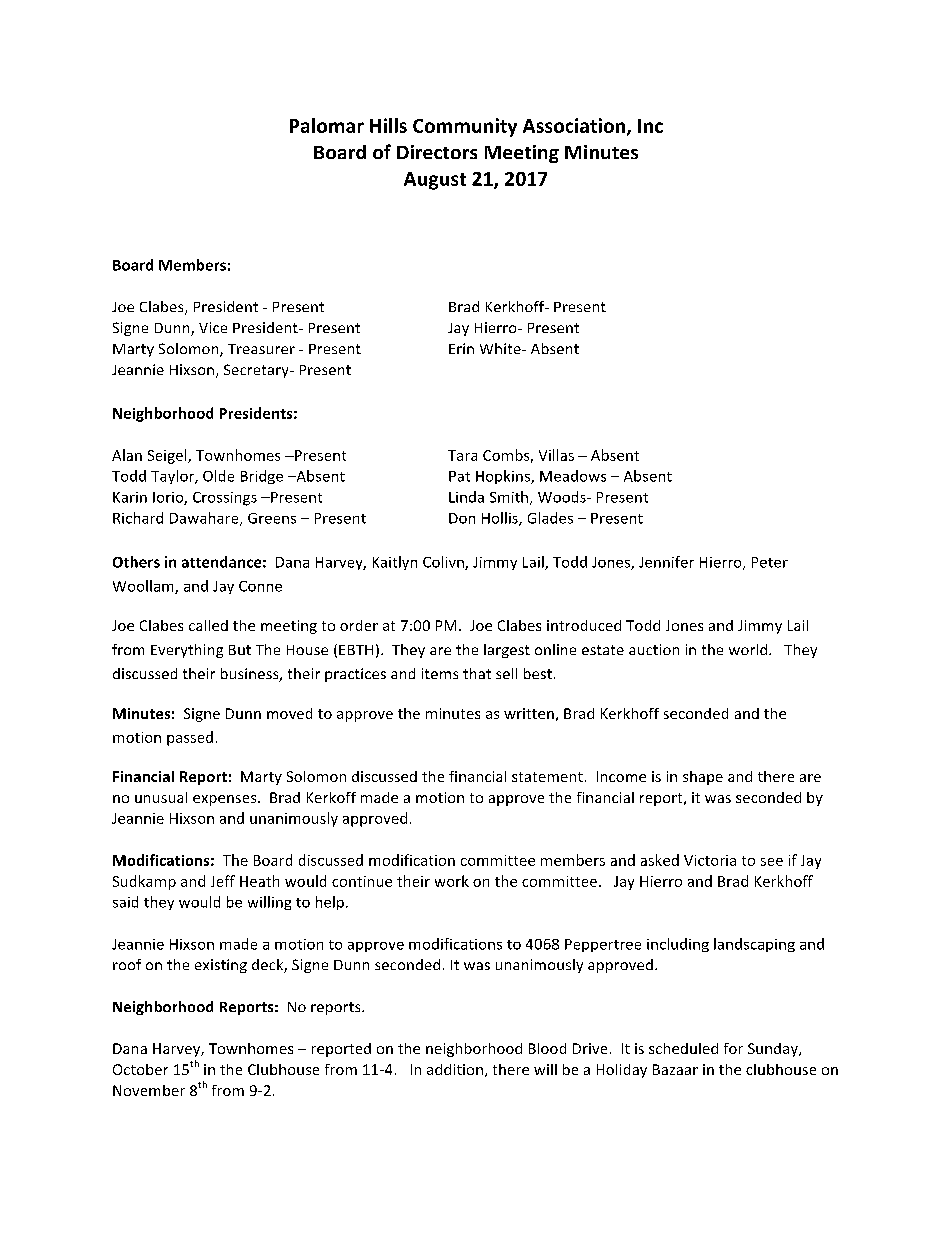 This image has width=952, height=1233. Describe the element at coordinates (140, 1069) in the image. I see `October` at that location.
